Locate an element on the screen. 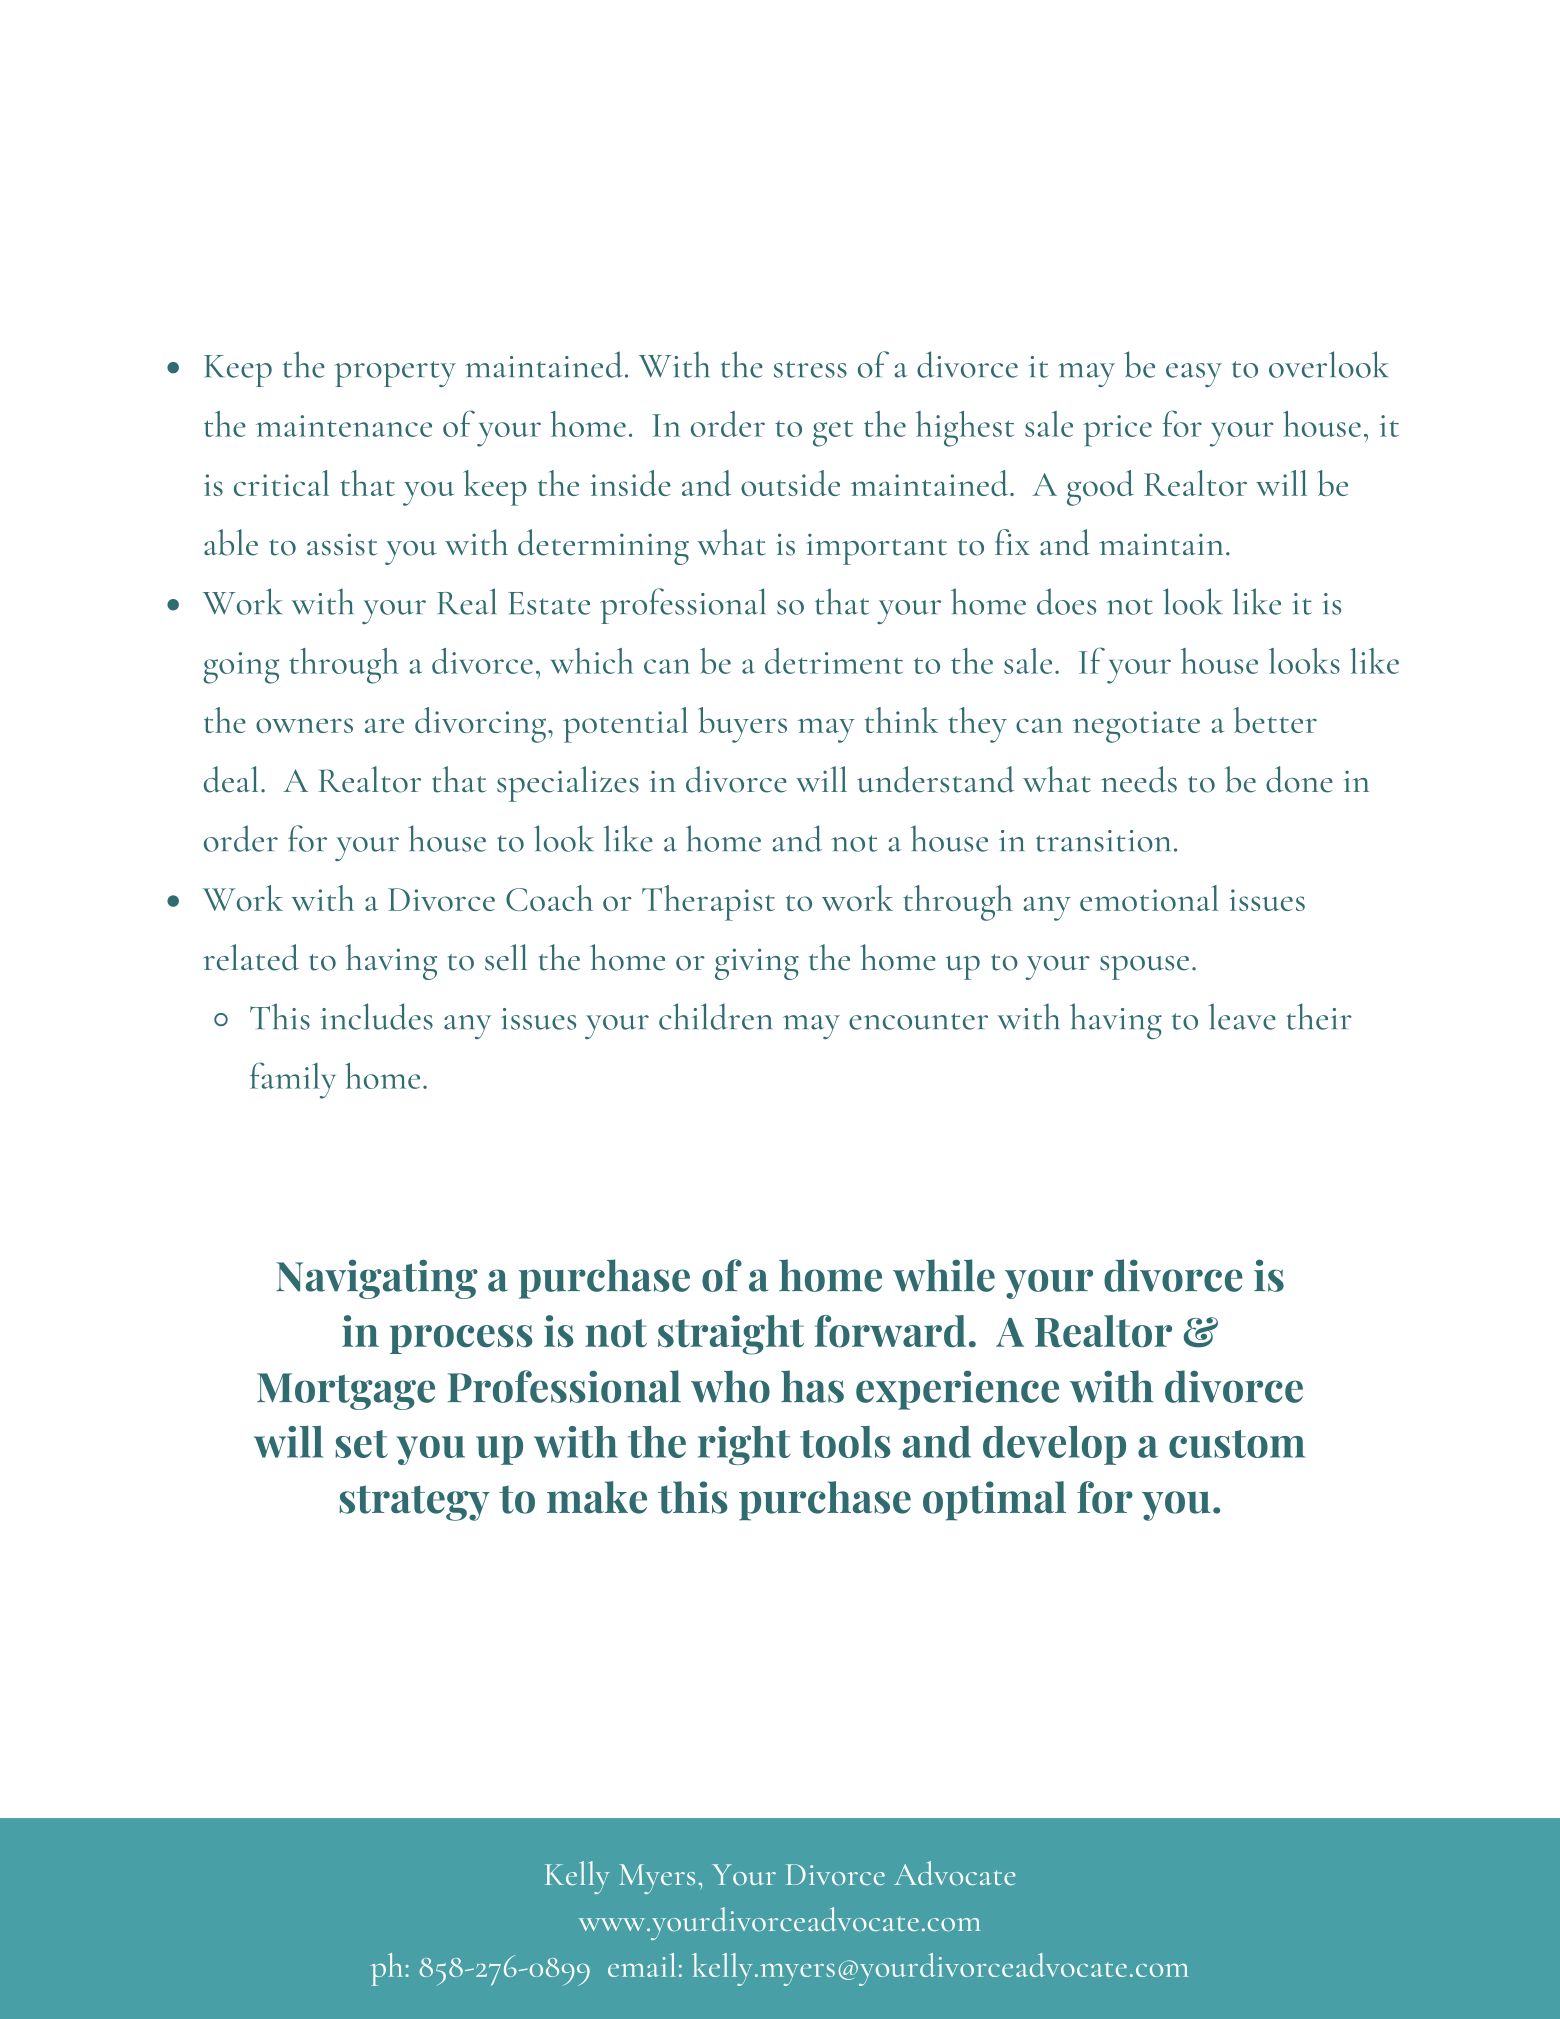  easy is located at coordinates (1194, 375).
